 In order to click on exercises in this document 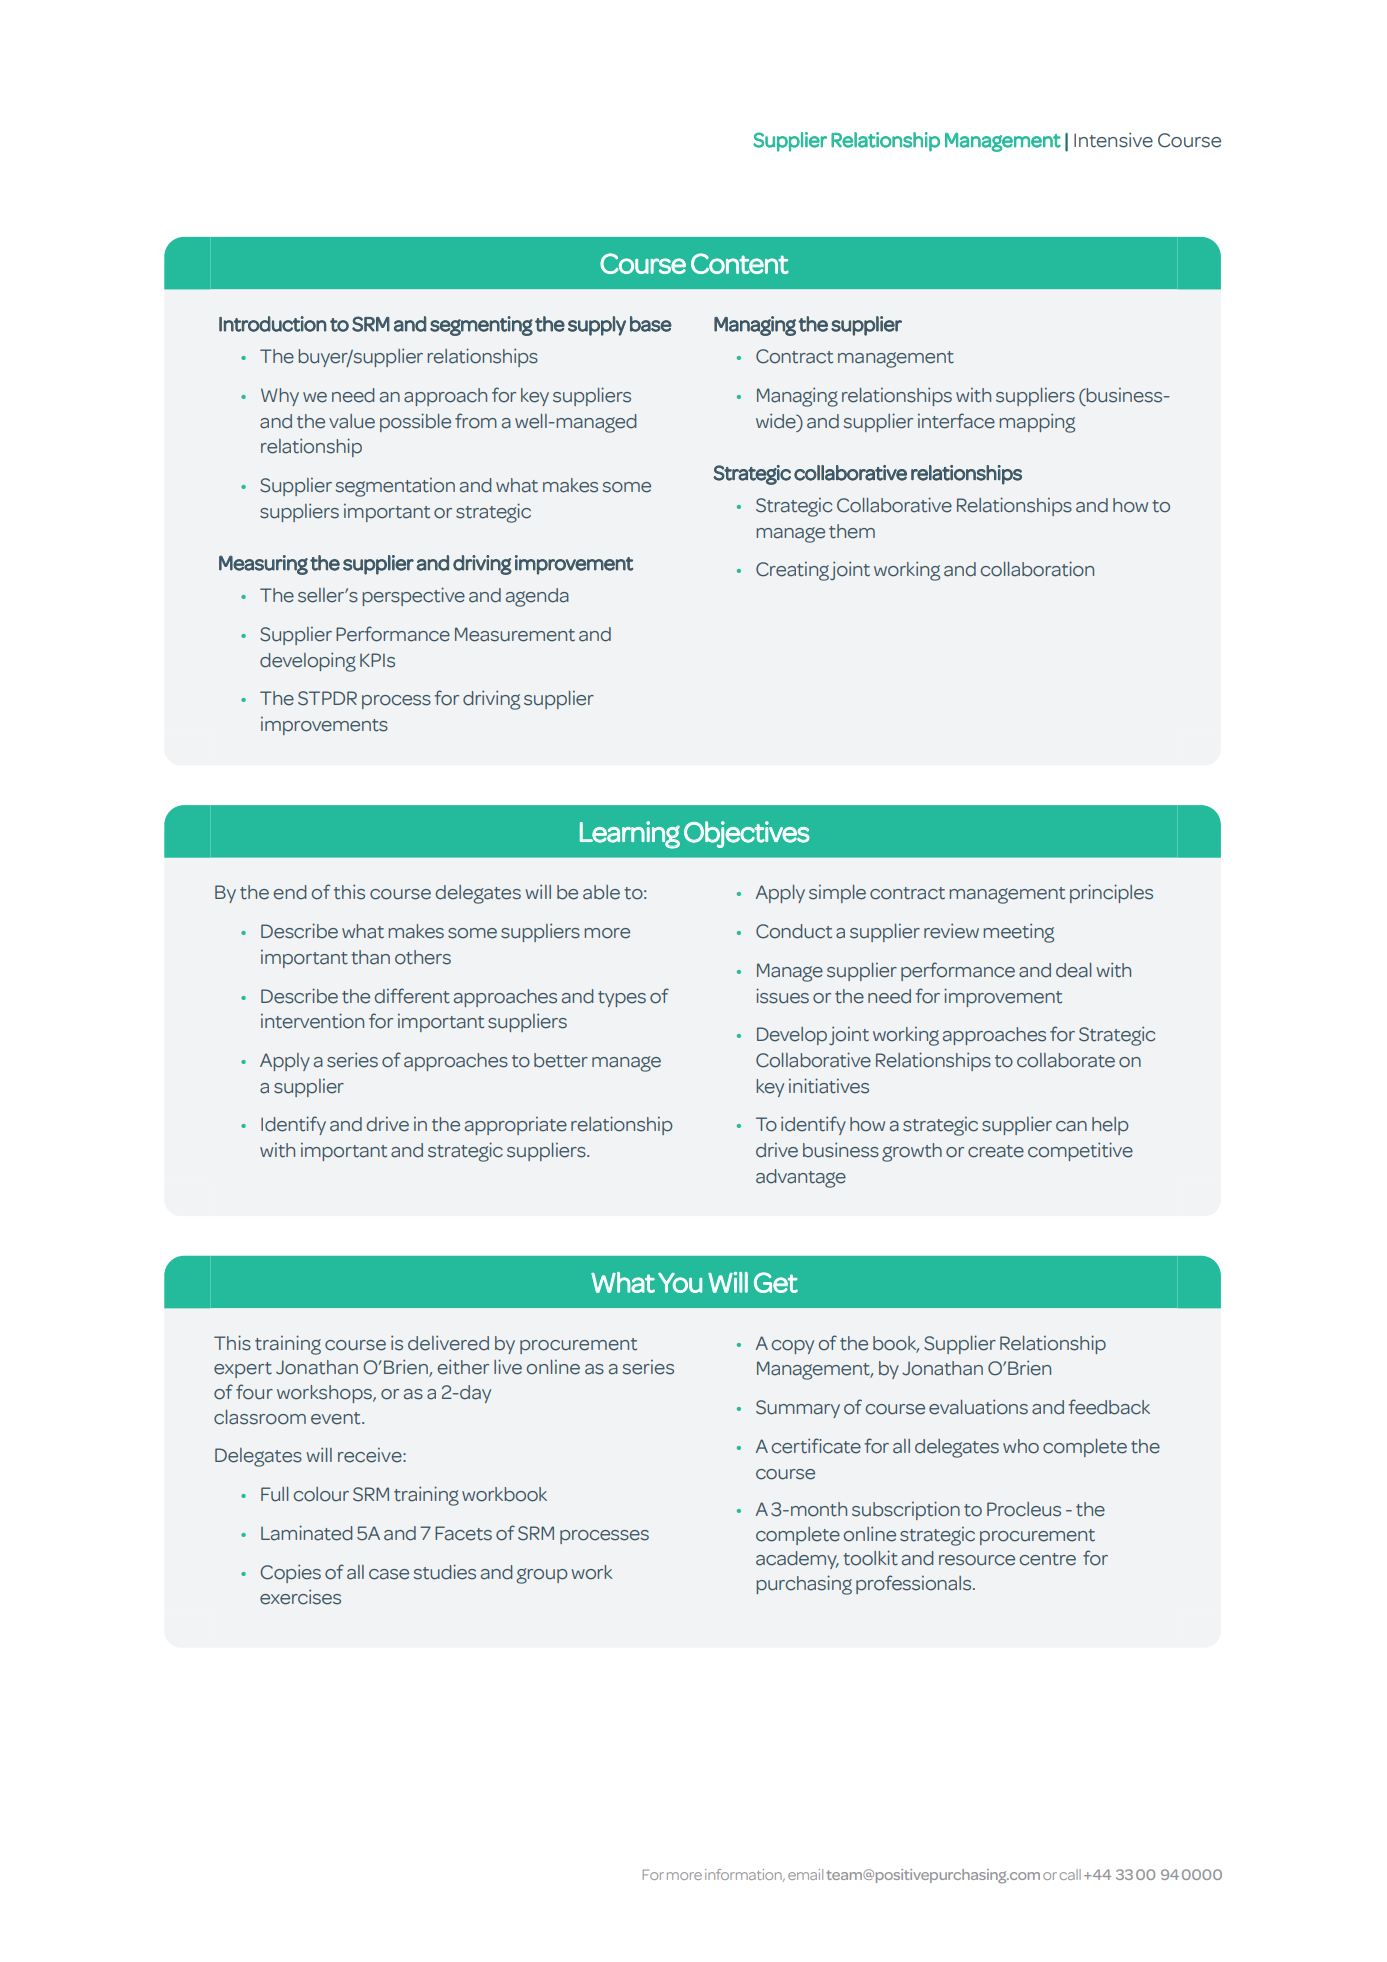, I will do `click(300, 1597)`.
